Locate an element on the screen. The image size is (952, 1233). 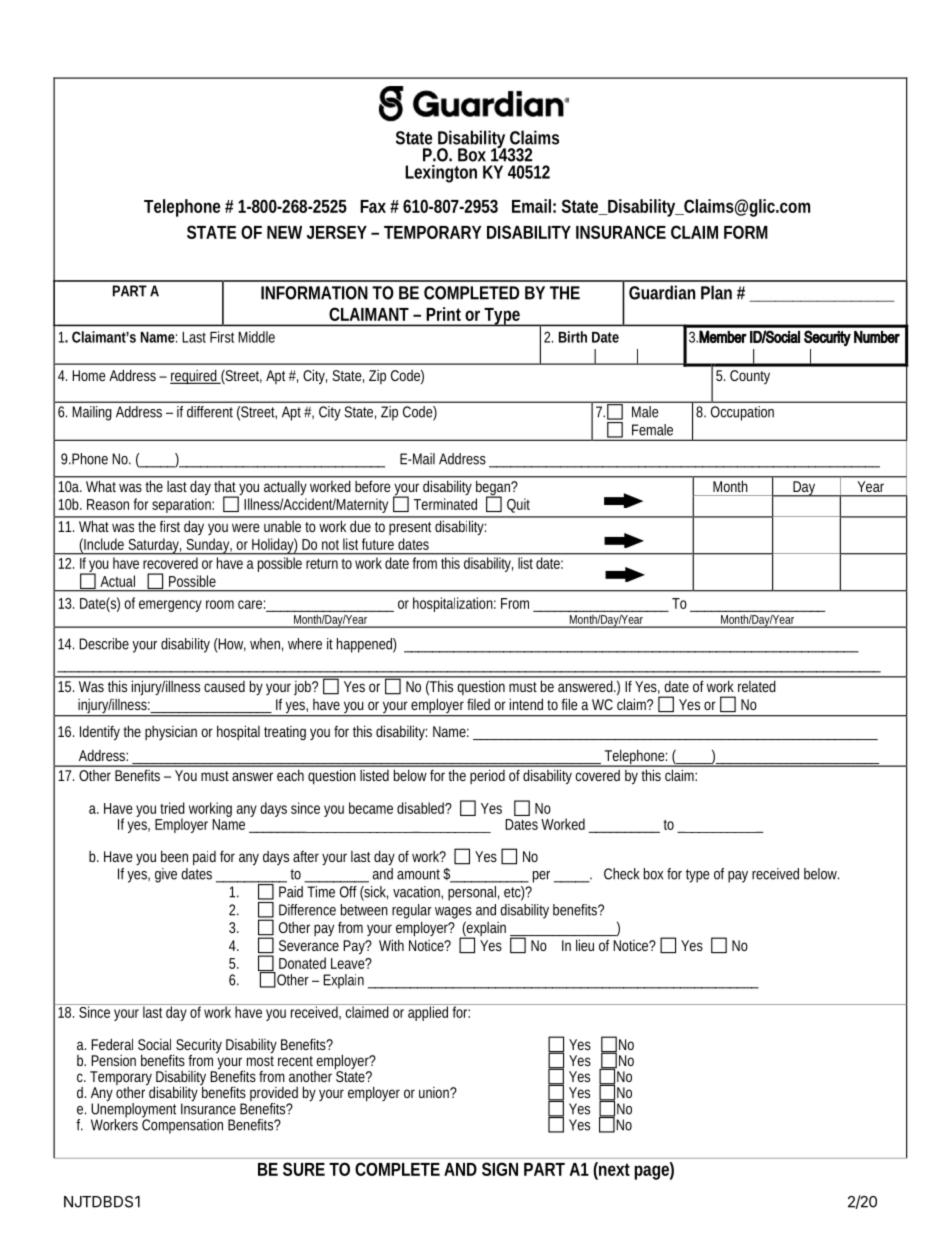
Plan is located at coordinates (716, 292).
